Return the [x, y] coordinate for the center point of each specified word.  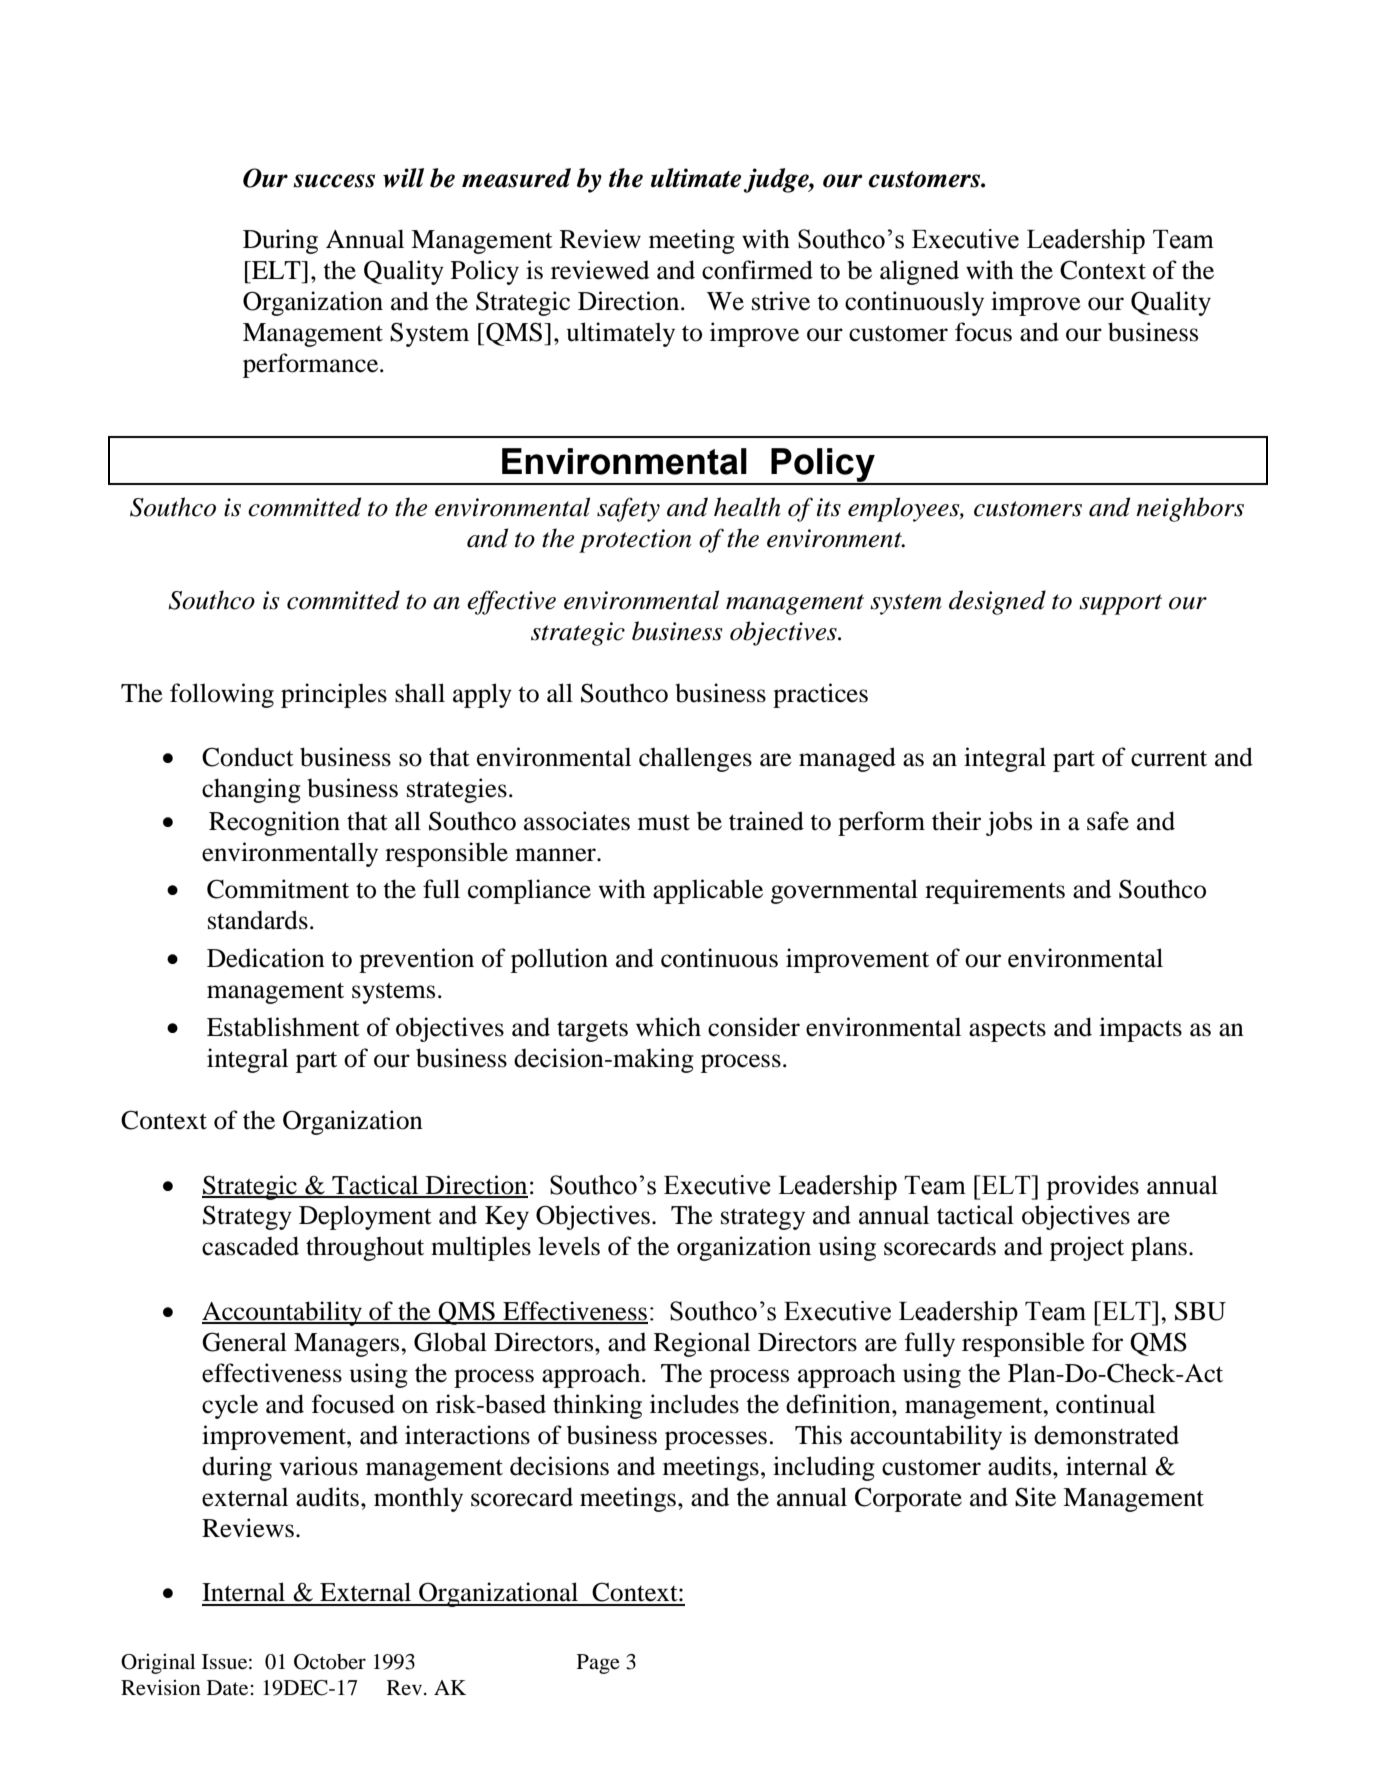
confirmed [757, 270]
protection [635, 541]
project [1087, 1248]
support [1120, 604]
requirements [995, 891]
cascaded [250, 1246]
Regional [702, 1344]
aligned [919, 272]
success [334, 181]
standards [258, 920]
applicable [708, 891]
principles [334, 695]
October [330, 1662]
